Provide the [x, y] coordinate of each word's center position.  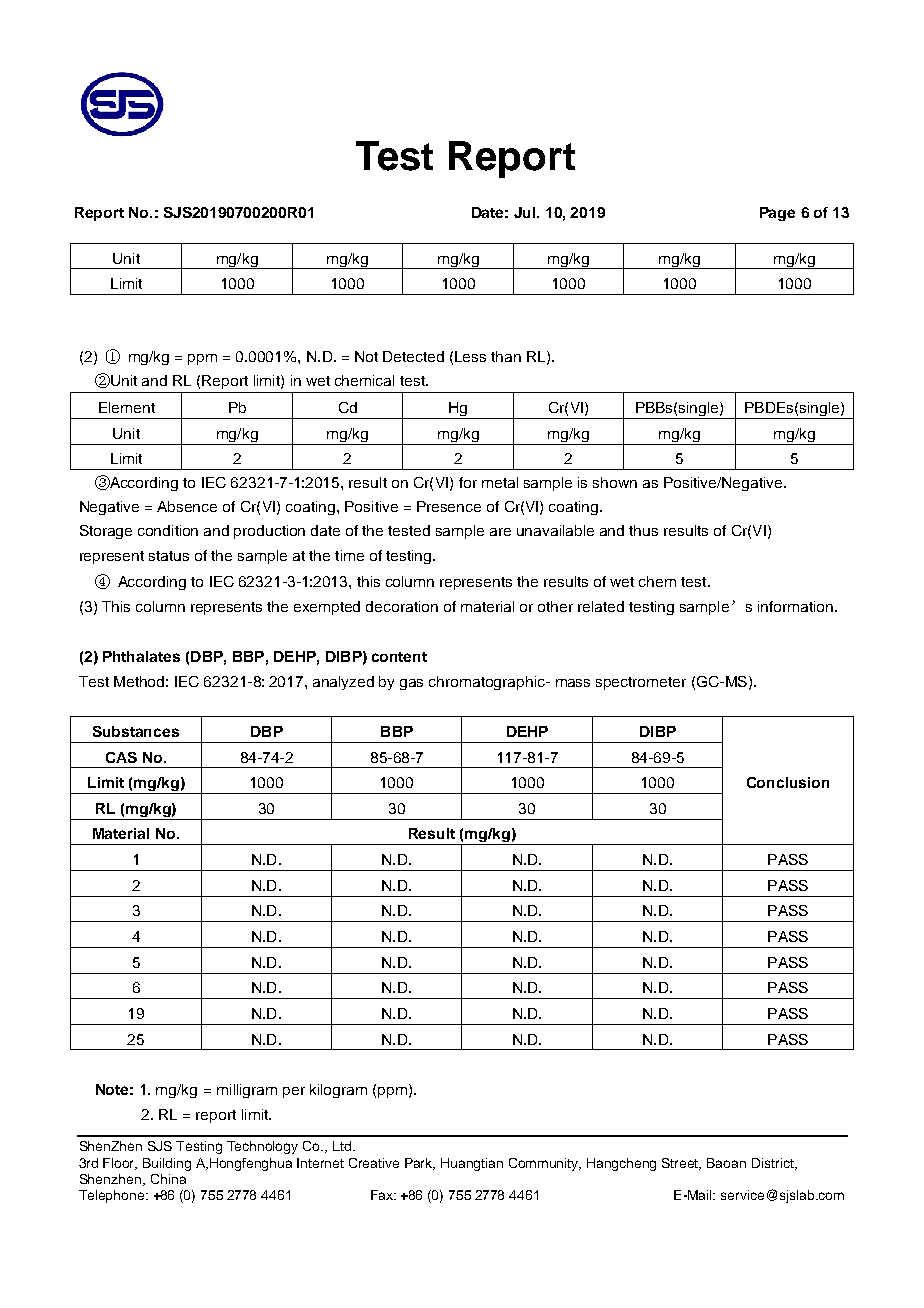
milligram [247, 1091]
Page [777, 214]
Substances [136, 731]
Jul [526, 212]
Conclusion [788, 782]
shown [615, 482]
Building [167, 1164]
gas [411, 684]
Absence [187, 506]
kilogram [338, 1091]
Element [127, 407]
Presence [449, 506]
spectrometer [641, 683]
